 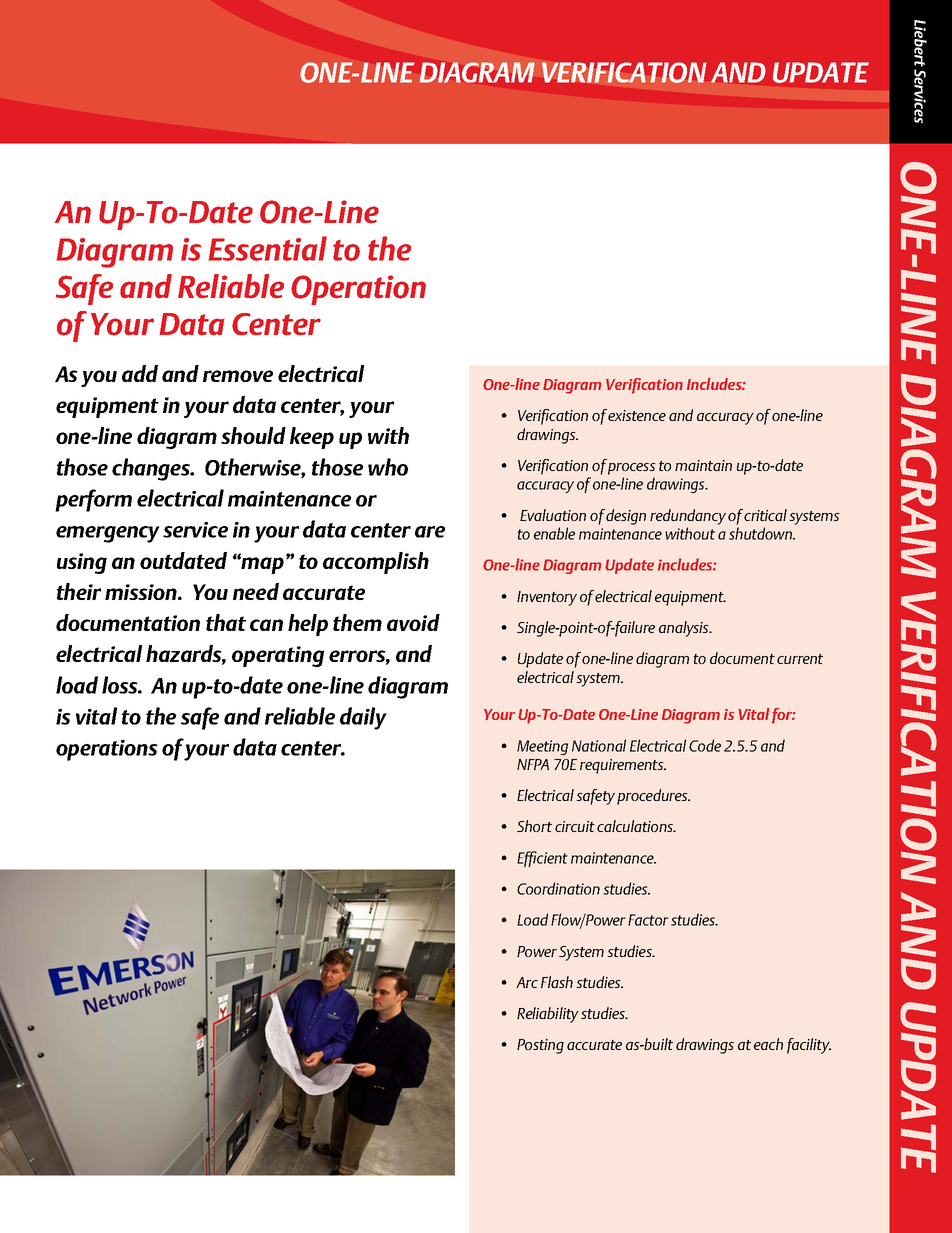 I want to click on daily, so click(x=363, y=718).
